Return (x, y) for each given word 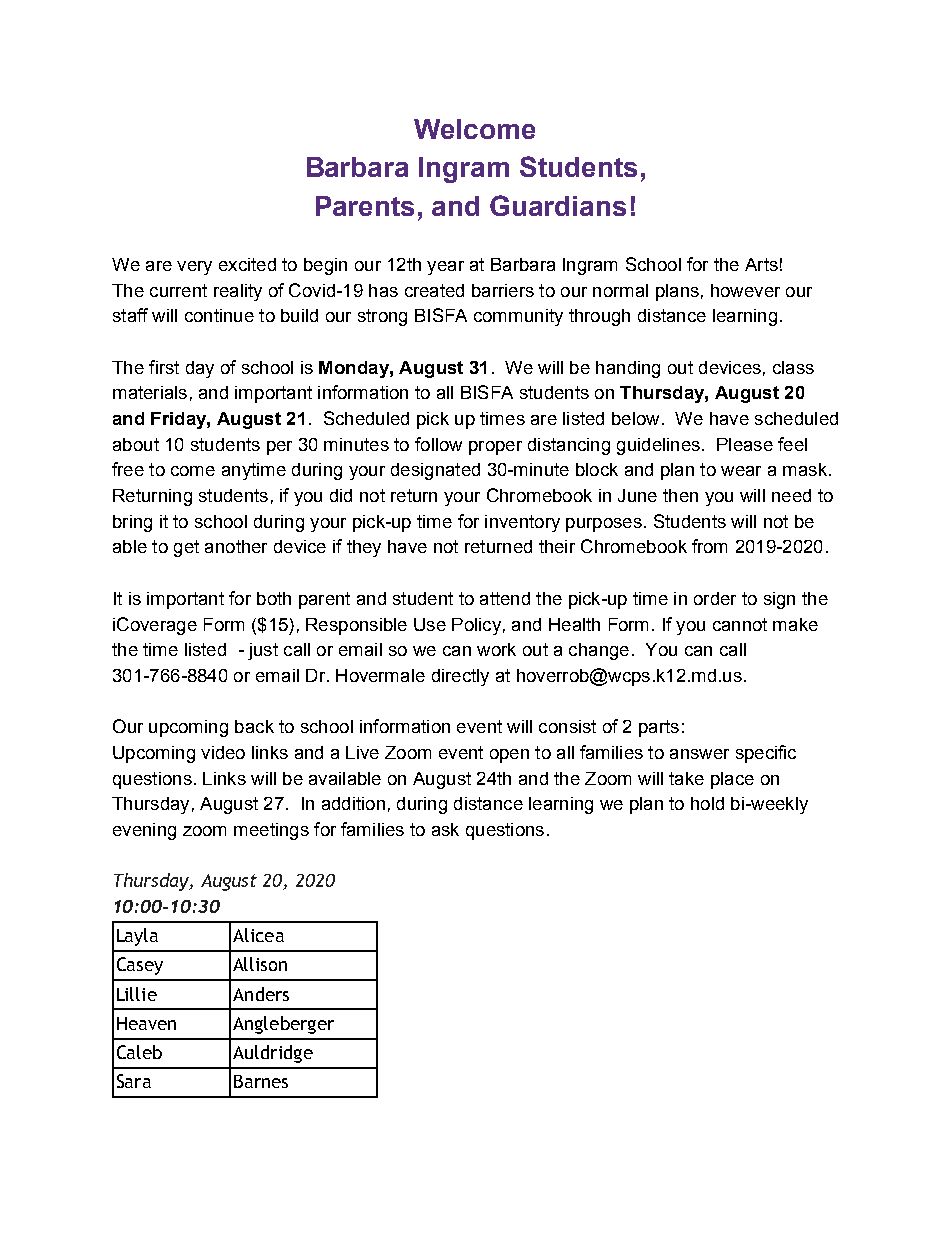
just (263, 651)
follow (438, 444)
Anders (261, 994)
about (136, 444)
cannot (740, 624)
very (194, 268)
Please (745, 444)
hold (707, 803)
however (745, 290)
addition (353, 803)
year (445, 268)
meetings (271, 831)
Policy (476, 626)
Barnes (261, 1081)
